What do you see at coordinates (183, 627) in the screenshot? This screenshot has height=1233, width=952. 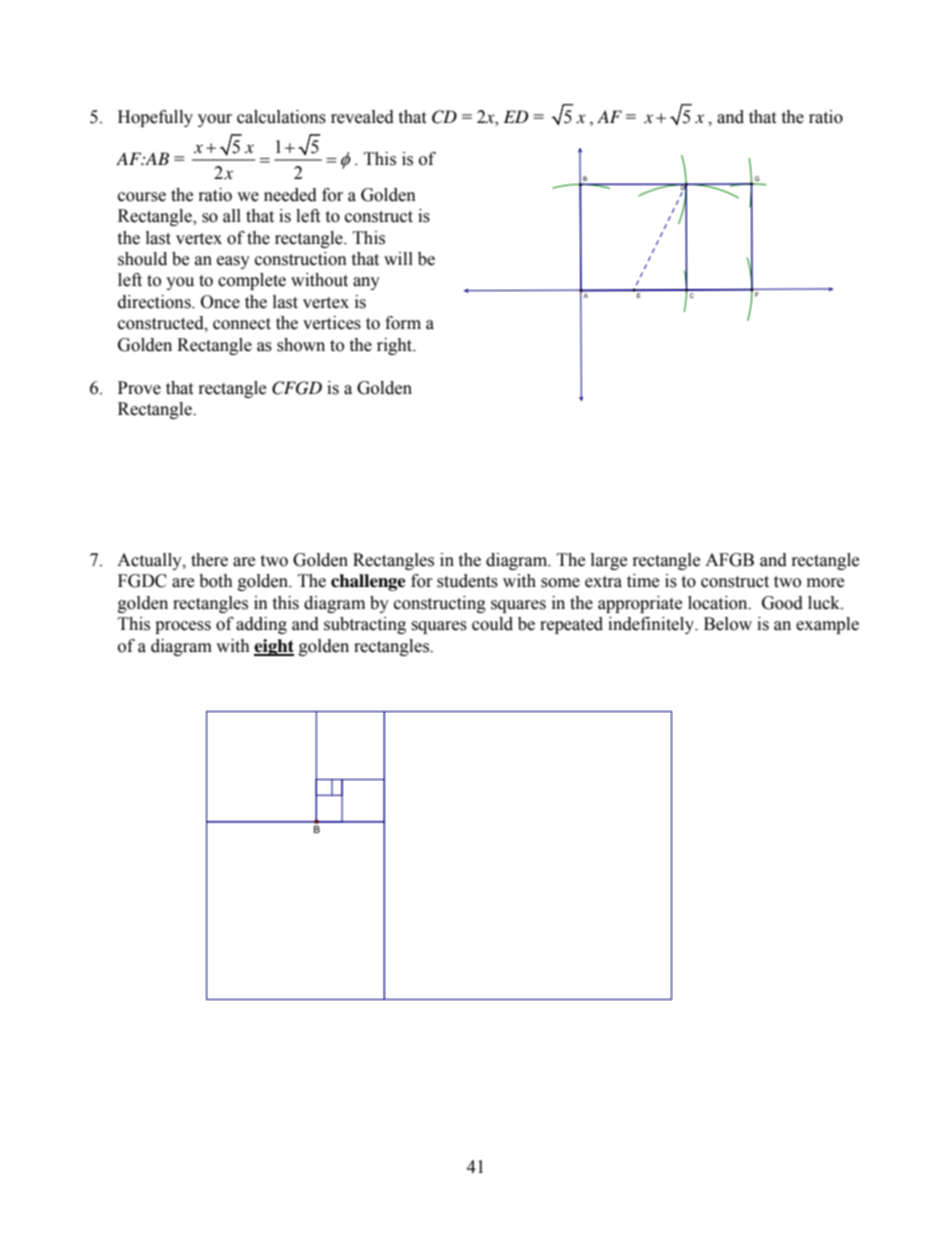 I see `process` at bounding box center [183, 627].
